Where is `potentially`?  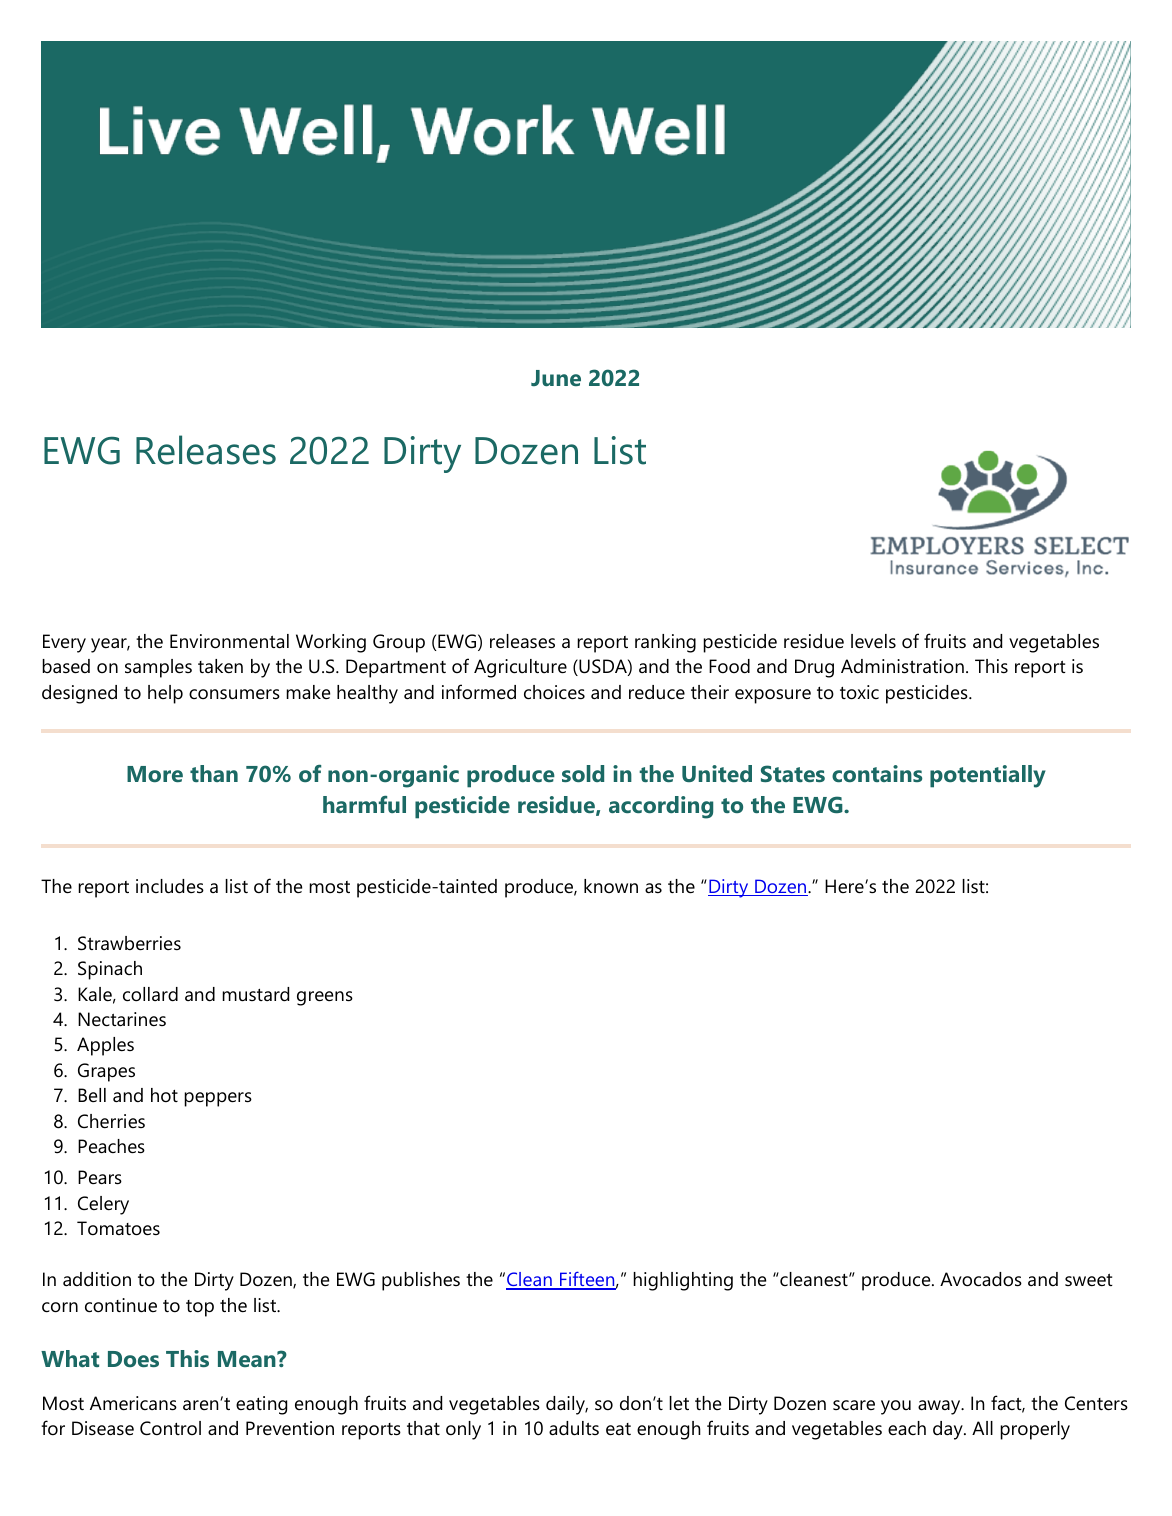 potentially is located at coordinates (988, 776).
